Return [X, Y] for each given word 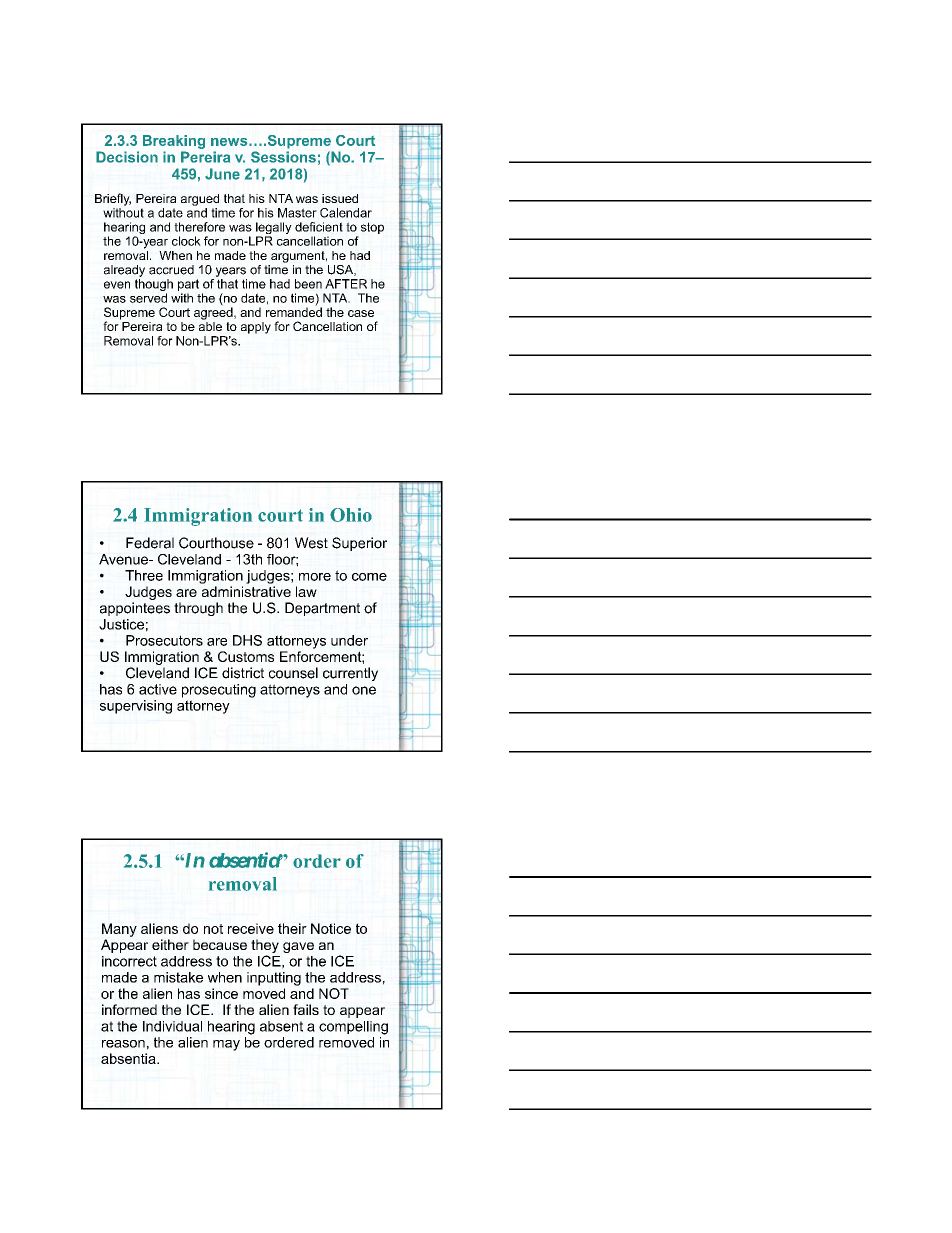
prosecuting [219, 691]
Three [144, 575]
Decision [127, 157]
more [315, 577]
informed [129, 1009]
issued [340, 198]
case [361, 313]
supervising [136, 707]
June [222, 174]
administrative [246, 591]
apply [256, 328]
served [148, 298]
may [226, 1045]
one [364, 690]
